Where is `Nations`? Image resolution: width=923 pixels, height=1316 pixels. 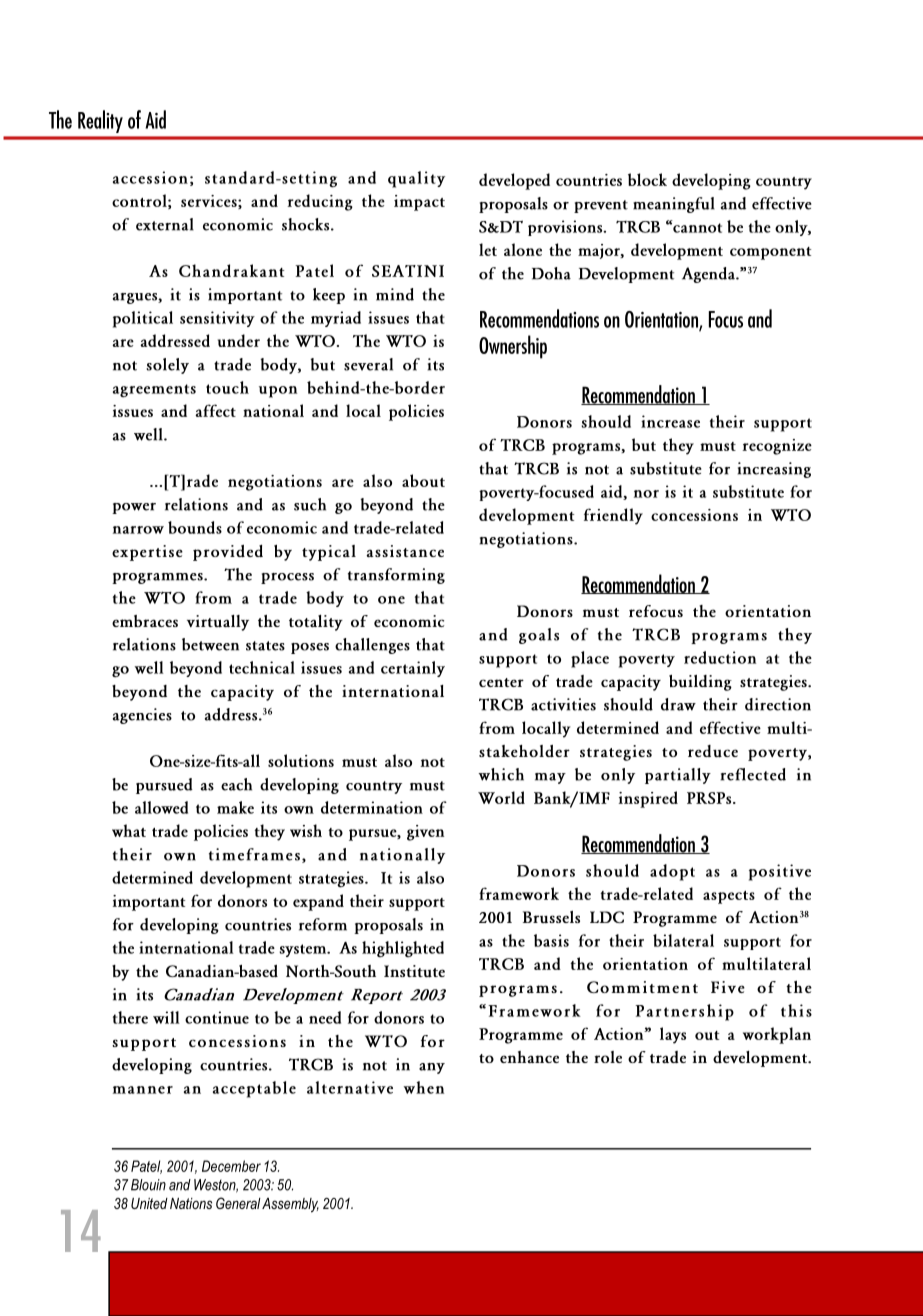
Nations is located at coordinates (191, 1203).
